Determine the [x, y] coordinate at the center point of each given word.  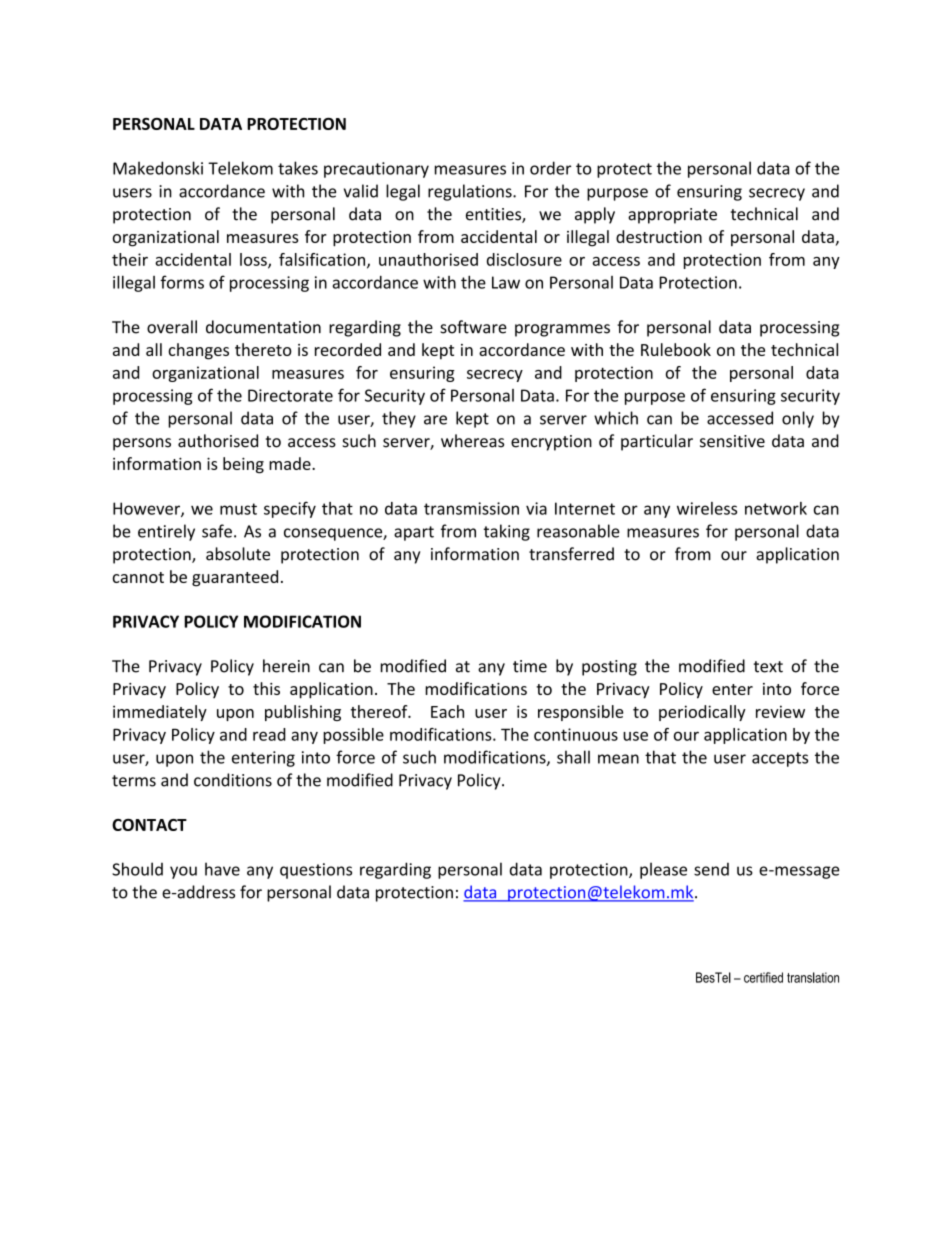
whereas [472, 441]
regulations [471, 192]
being [243, 465]
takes [298, 168]
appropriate [672, 216]
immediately [160, 713]
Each [447, 711]
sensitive [732, 441]
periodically [702, 713]
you [183, 872]
